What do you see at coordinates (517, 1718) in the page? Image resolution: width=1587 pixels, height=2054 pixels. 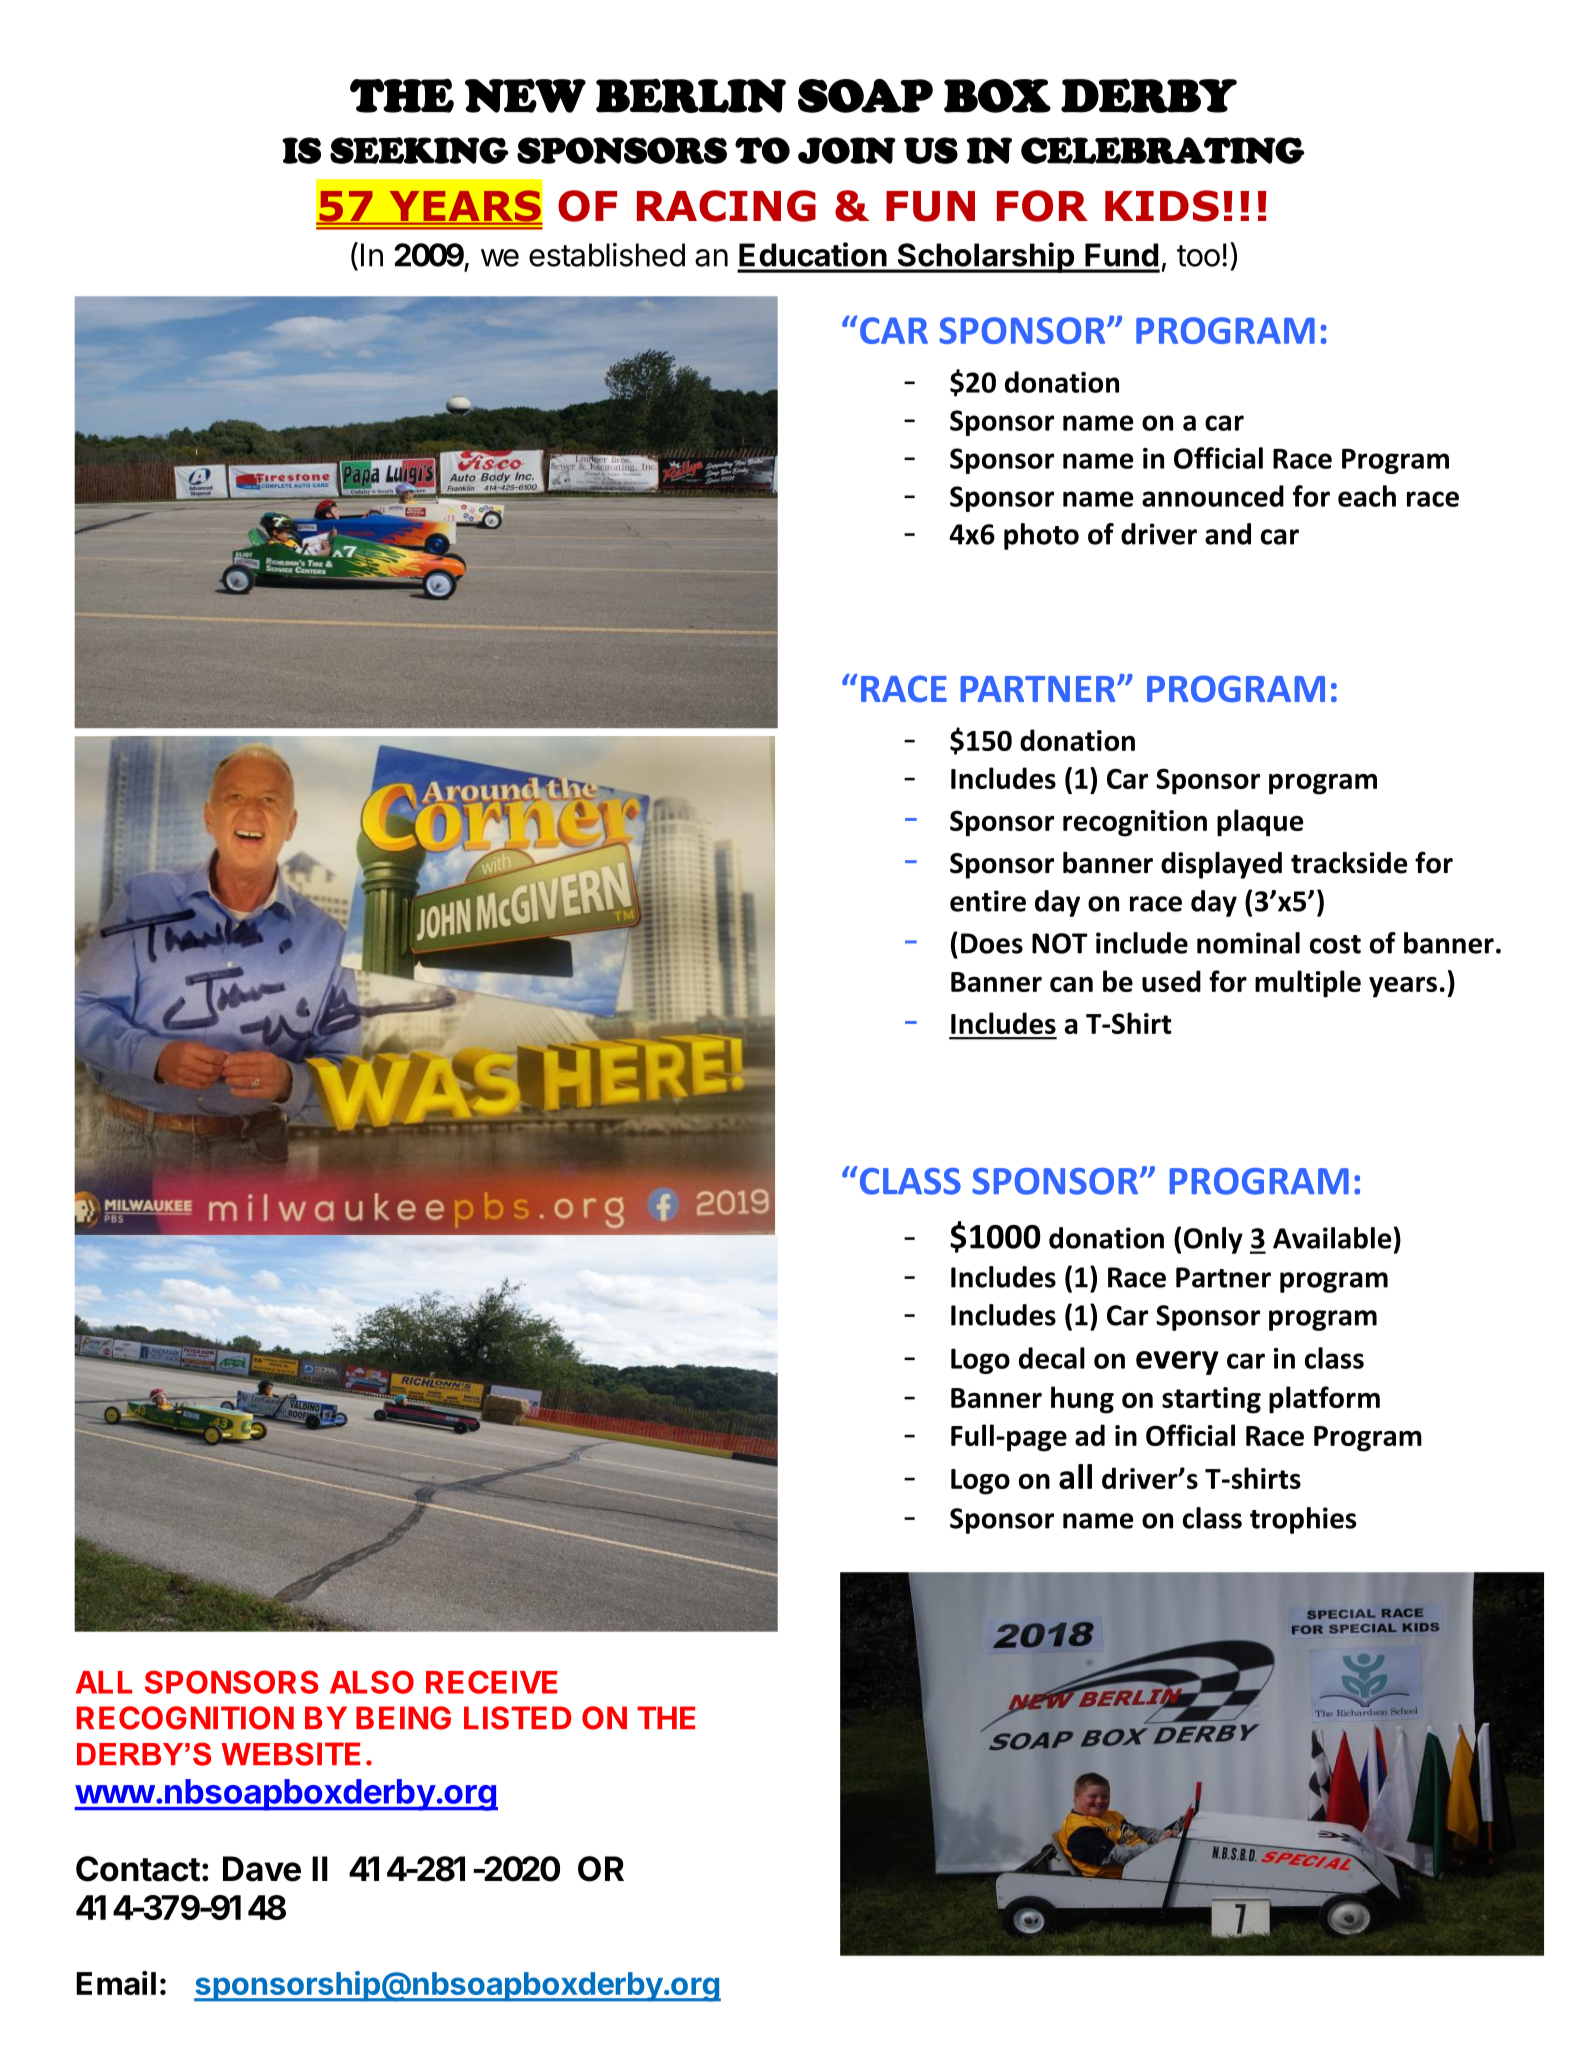 I see `LISTED` at bounding box center [517, 1718].
